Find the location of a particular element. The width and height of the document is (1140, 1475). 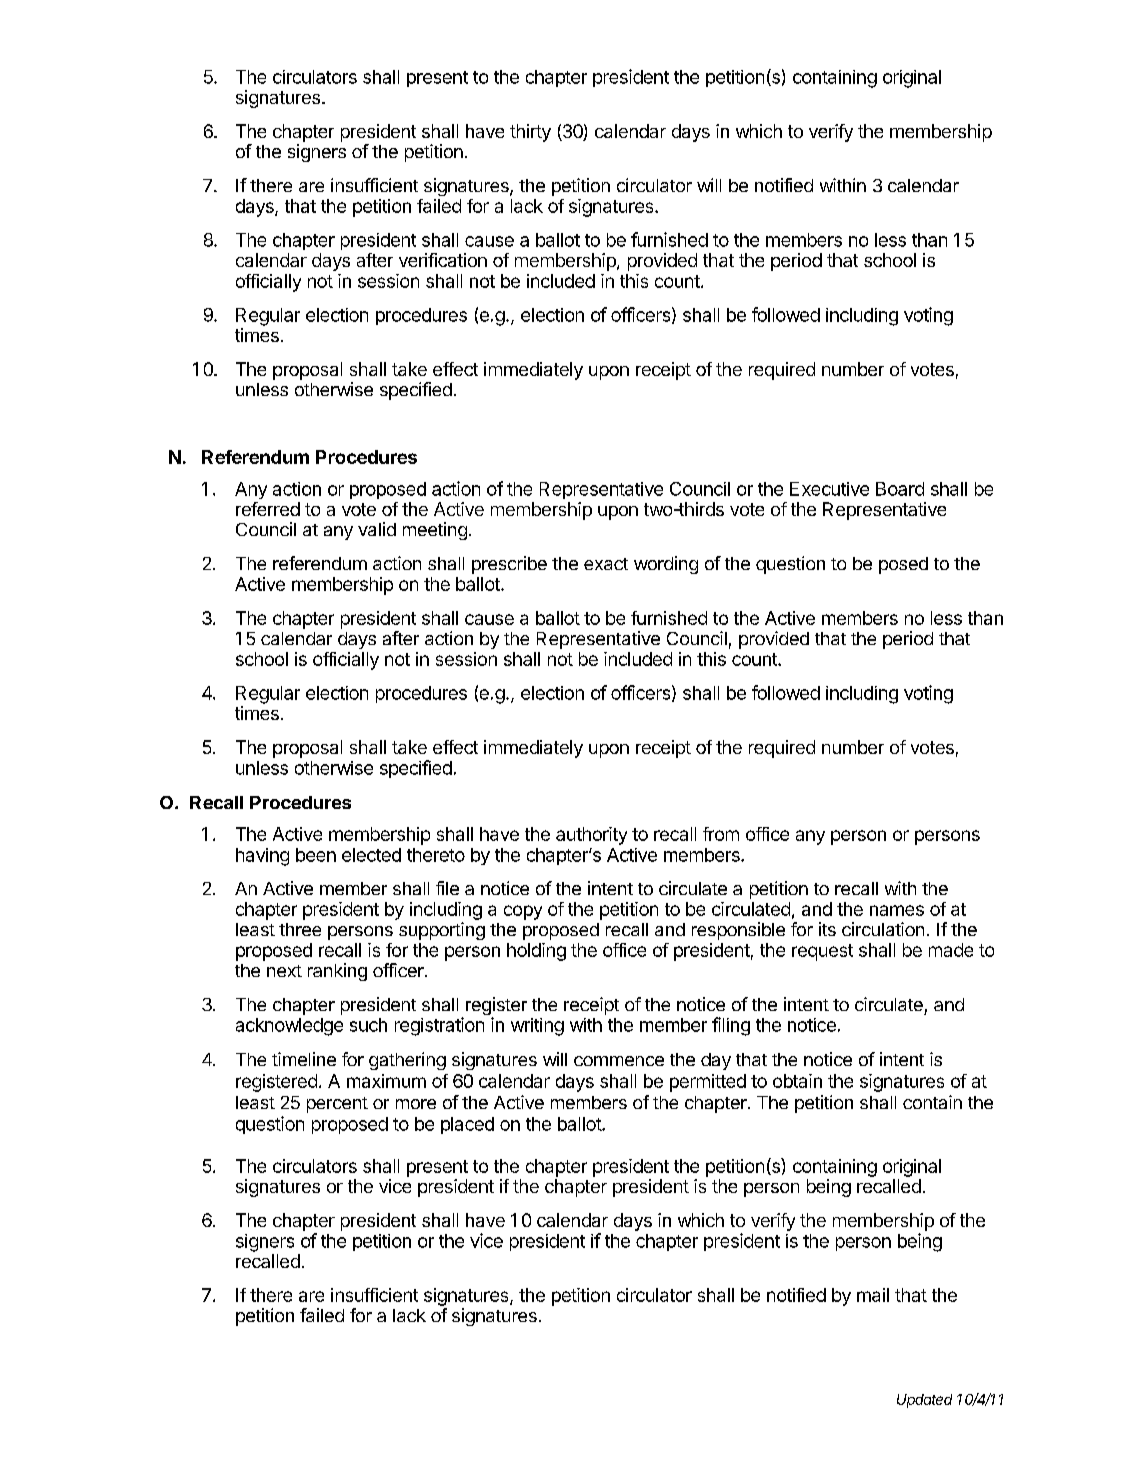

Updated is located at coordinates (924, 1401).
